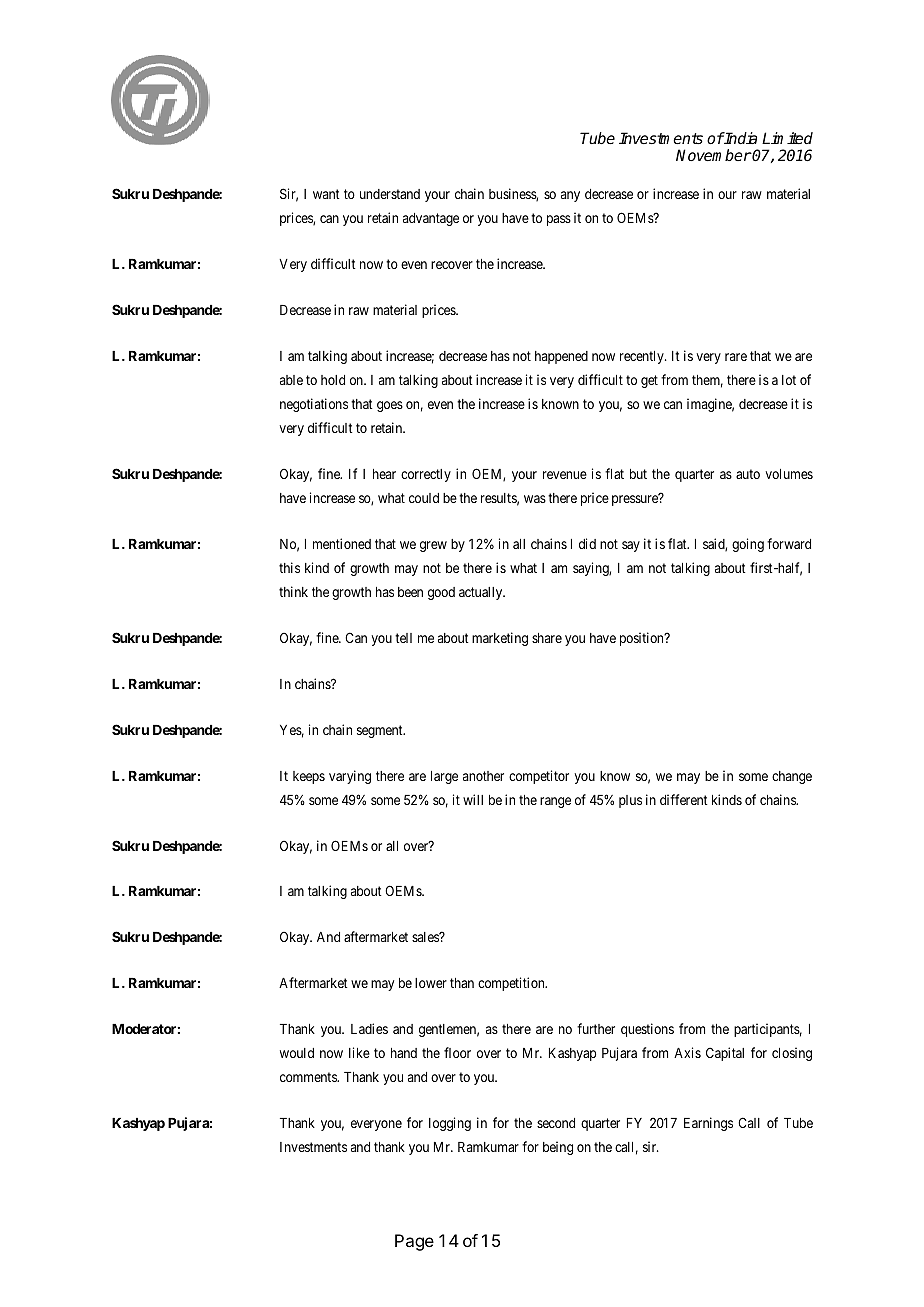 This page has height=1307, width=924. Describe the element at coordinates (414, 1242) in the page. I see `Page` at that location.
